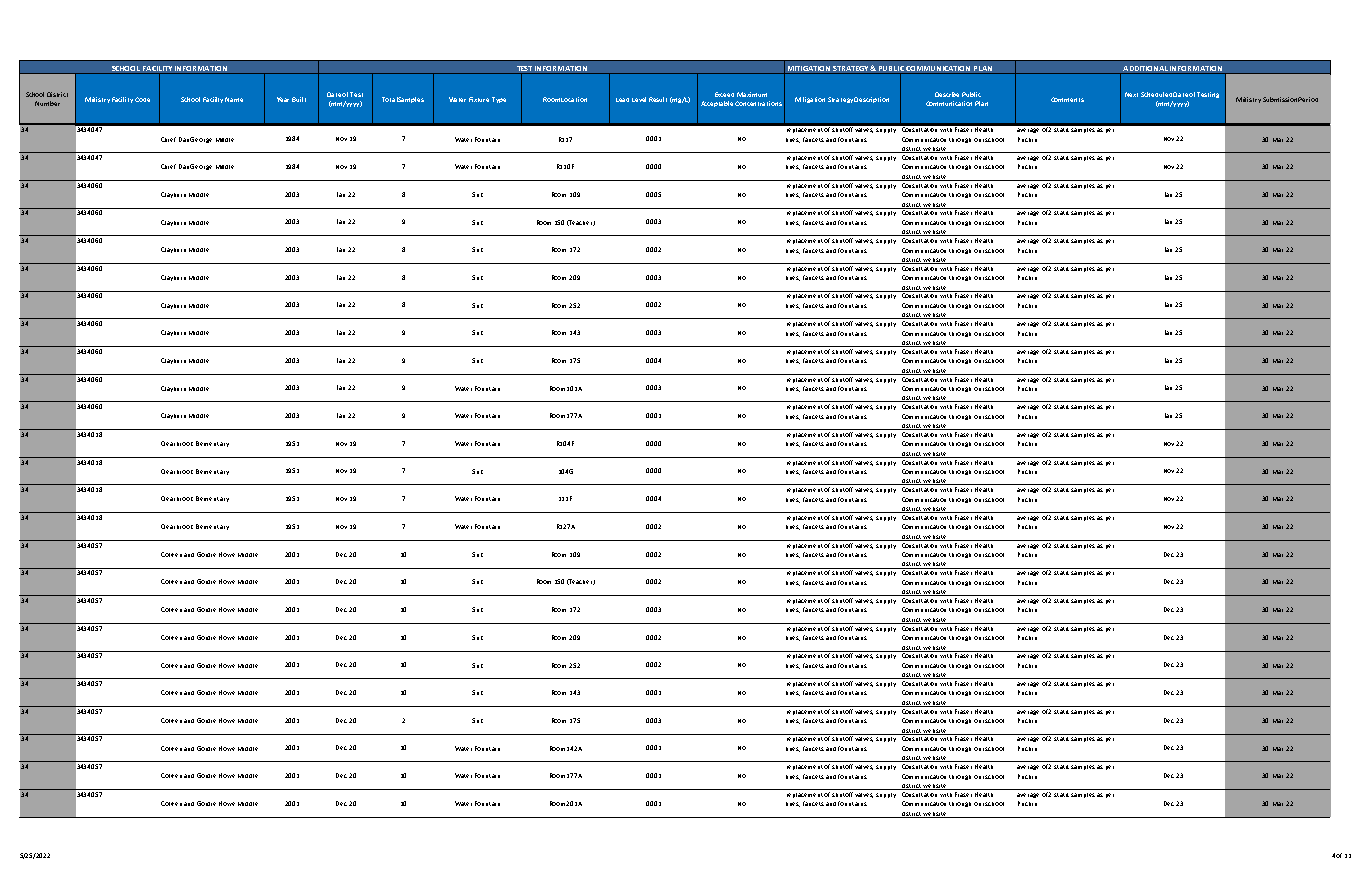 Image resolution: width=1372 pixels, height=887 pixels. Describe the element at coordinates (947, 94) in the screenshot. I see `Describe` at that location.
